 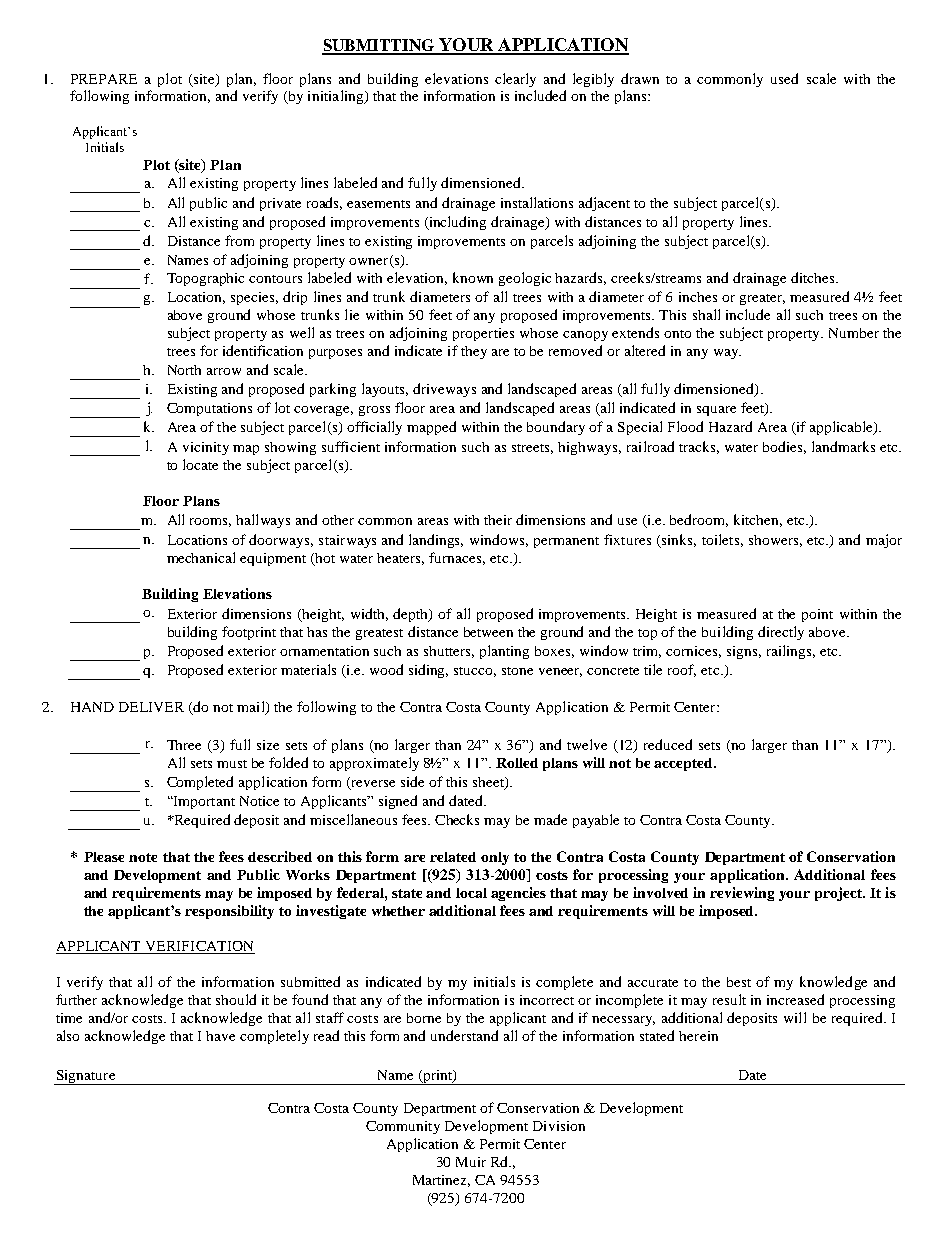 What do you see at coordinates (817, 615) in the page?
I see `point` at bounding box center [817, 615].
